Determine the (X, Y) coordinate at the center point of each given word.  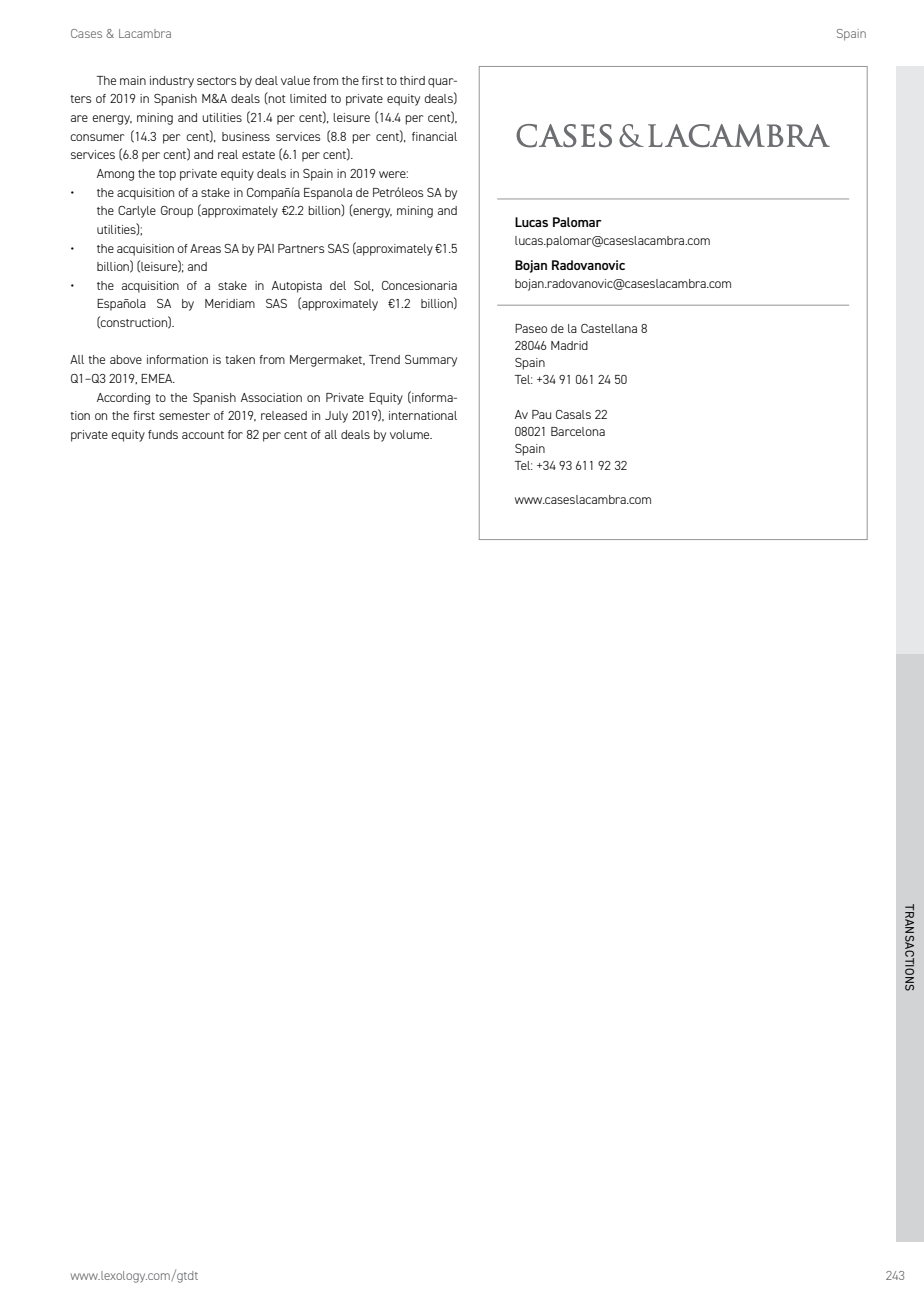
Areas (205, 248)
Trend (384, 359)
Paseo (531, 328)
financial (434, 136)
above (126, 359)
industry (172, 82)
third (412, 80)
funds (163, 434)
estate (258, 155)
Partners (301, 248)
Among (115, 175)
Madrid (569, 345)
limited (308, 98)
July (336, 417)
